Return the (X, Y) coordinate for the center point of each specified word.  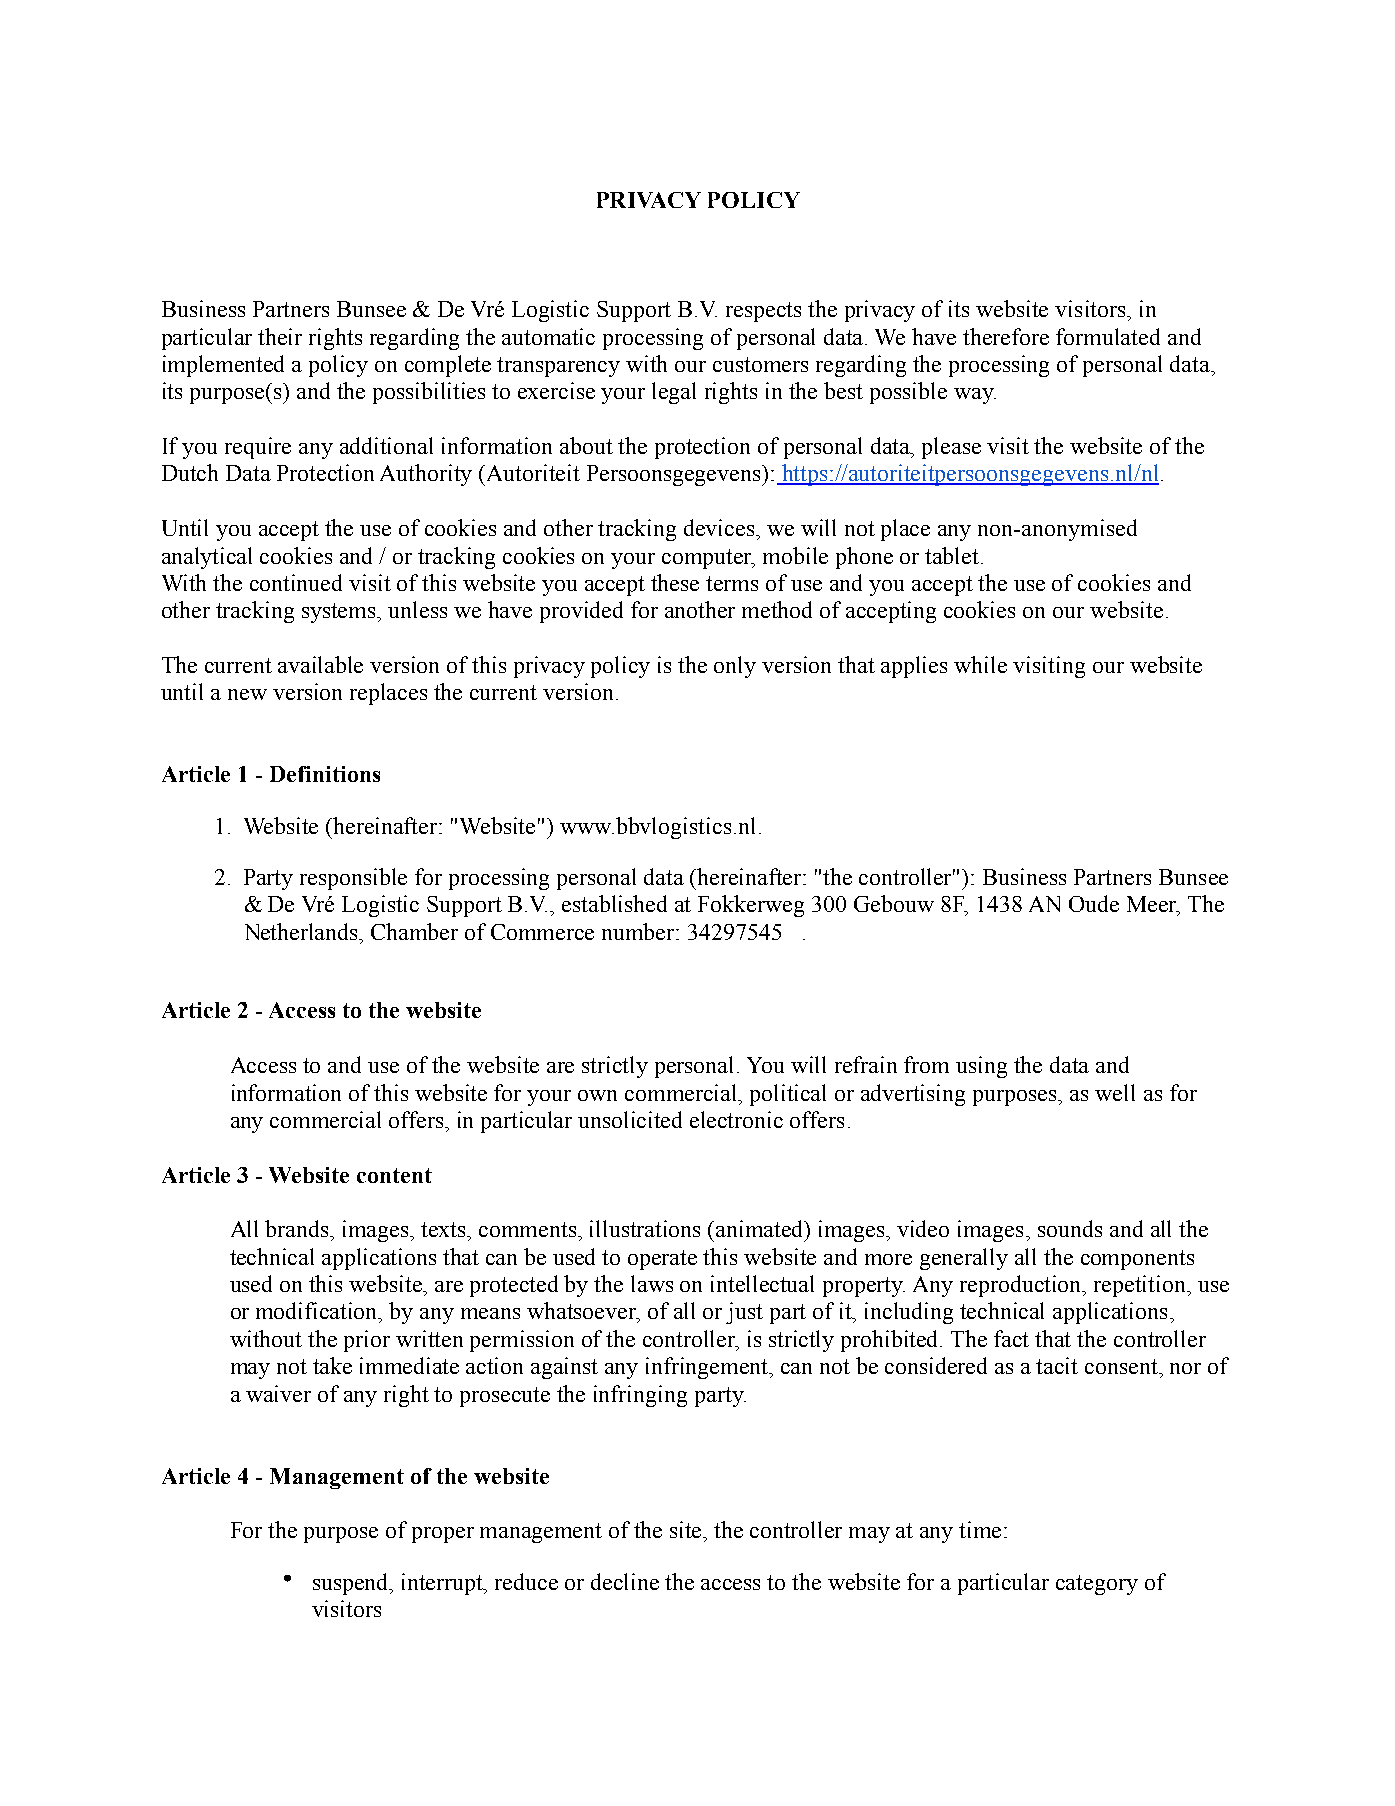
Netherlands (303, 931)
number (639, 931)
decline (625, 1581)
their (280, 336)
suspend (352, 1584)
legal (674, 393)
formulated (1108, 336)
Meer (1153, 905)
